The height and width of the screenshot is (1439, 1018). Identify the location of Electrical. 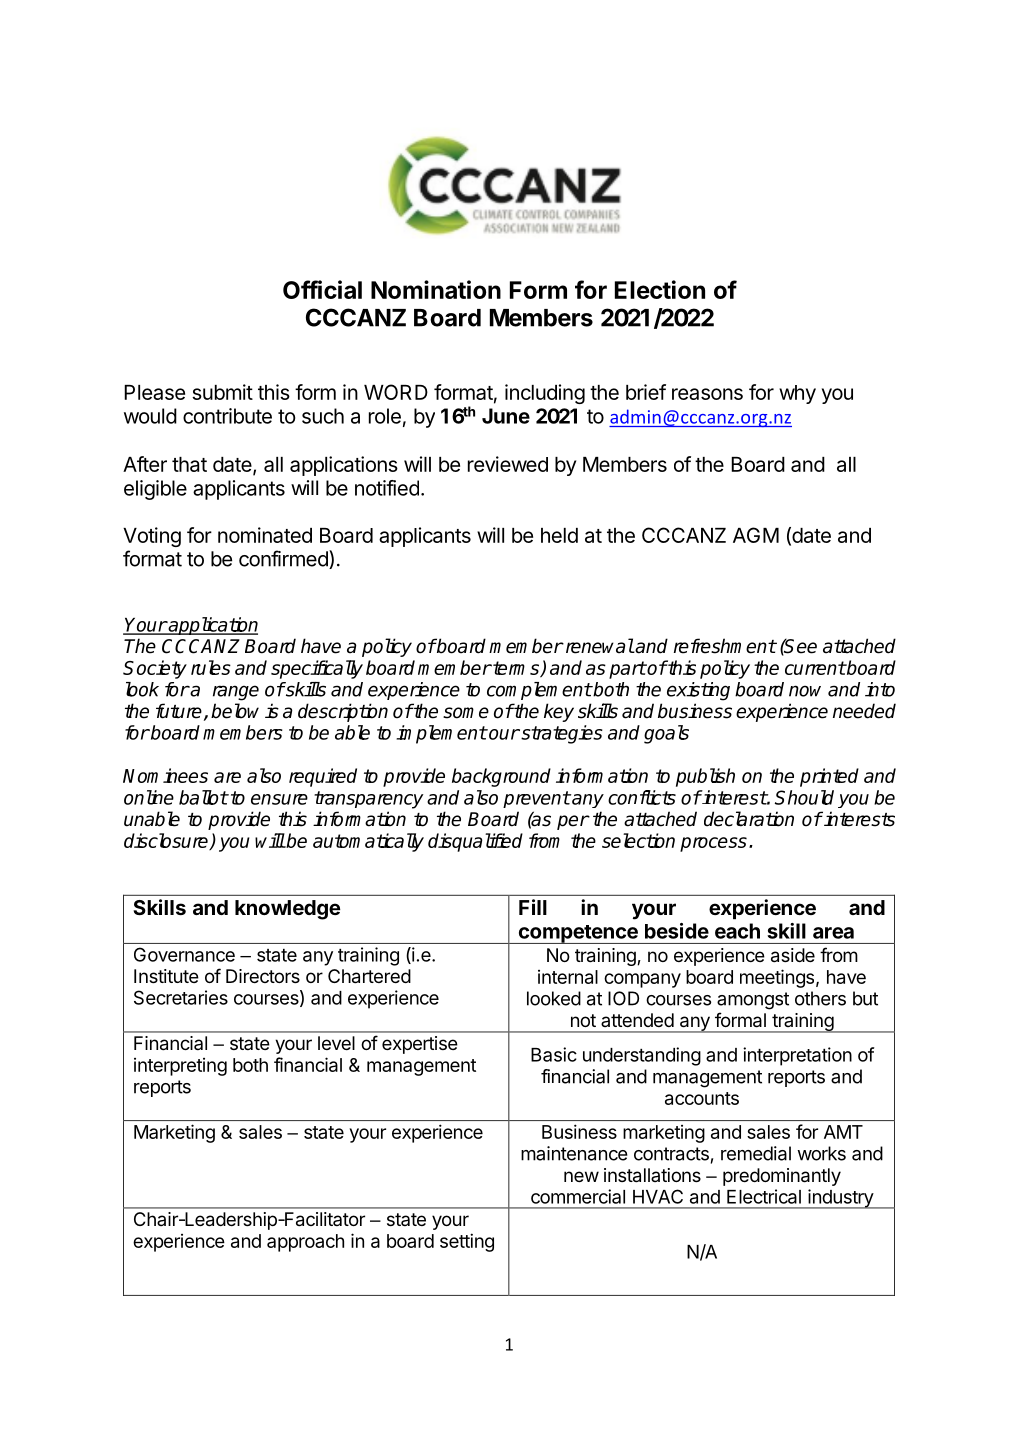
(764, 1196).
